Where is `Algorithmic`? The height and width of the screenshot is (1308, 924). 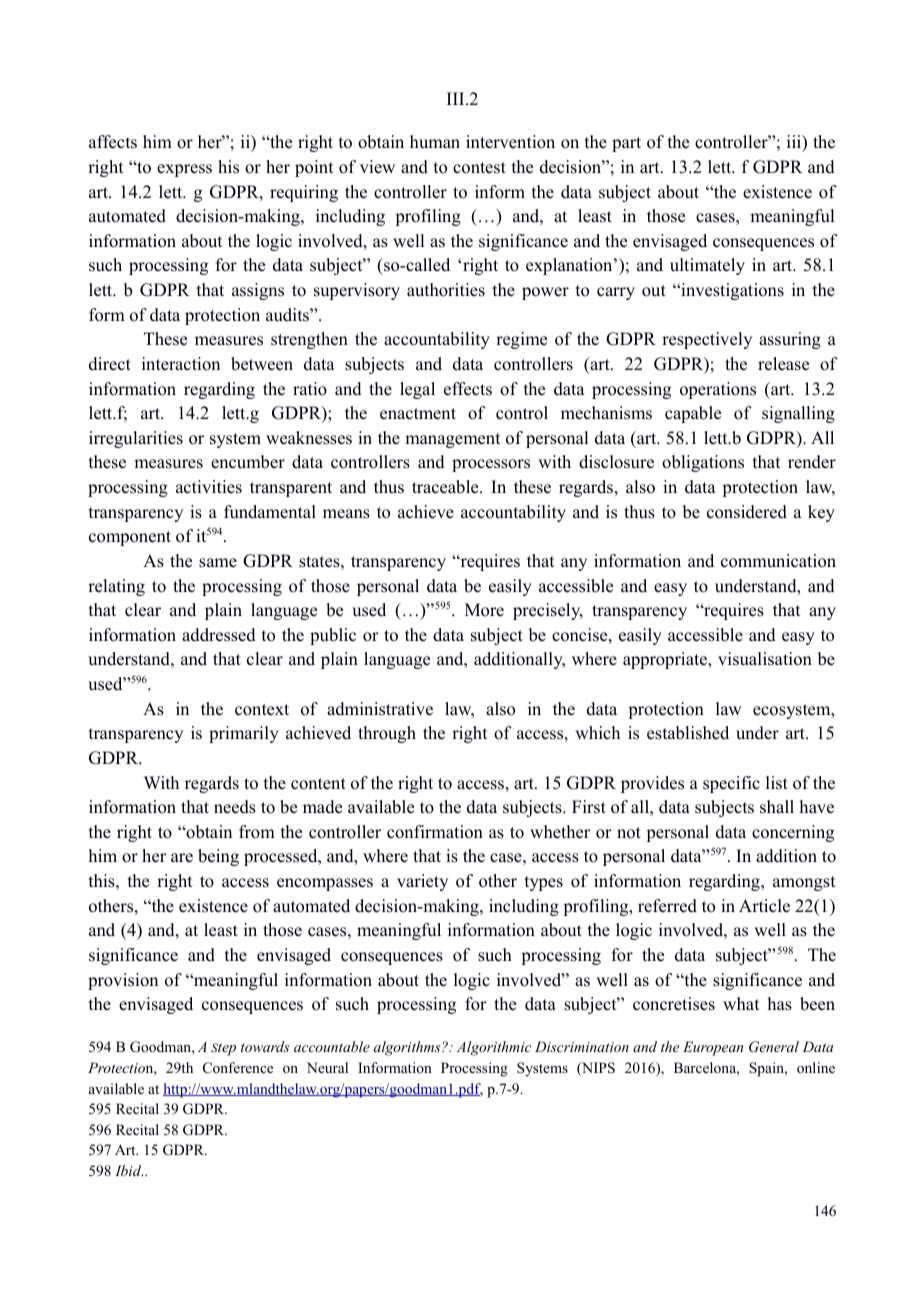
Algorithmic is located at coordinates (494, 1048).
